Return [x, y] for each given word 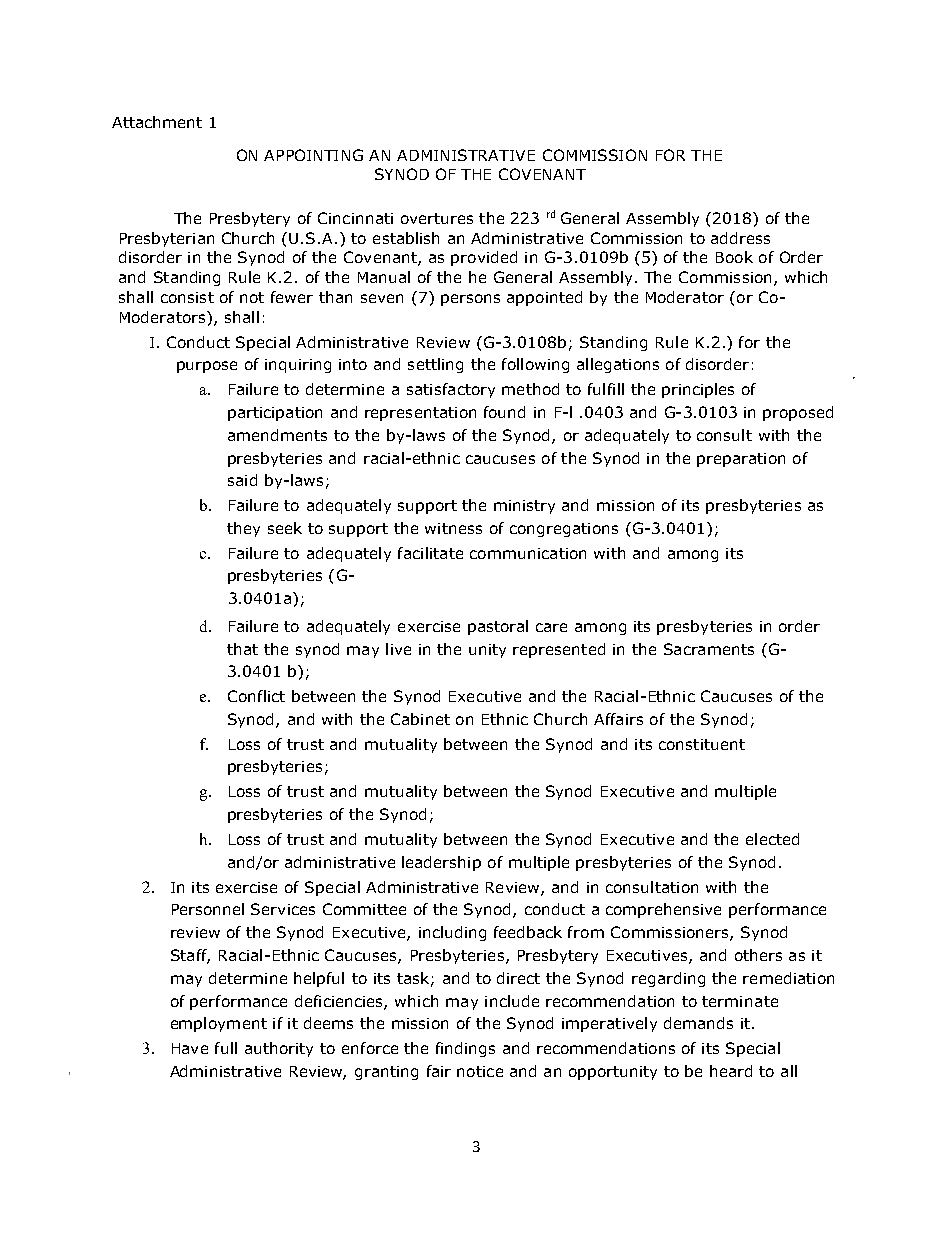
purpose [207, 367]
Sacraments [709, 649]
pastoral [498, 627]
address [740, 238]
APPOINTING [313, 155]
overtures [437, 218]
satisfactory [451, 390]
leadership [441, 863]
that [242, 649]
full [226, 1048]
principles [698, 390]
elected [772, 839]
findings [465, 1049]
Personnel [208, 909]
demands [698, 1023]
